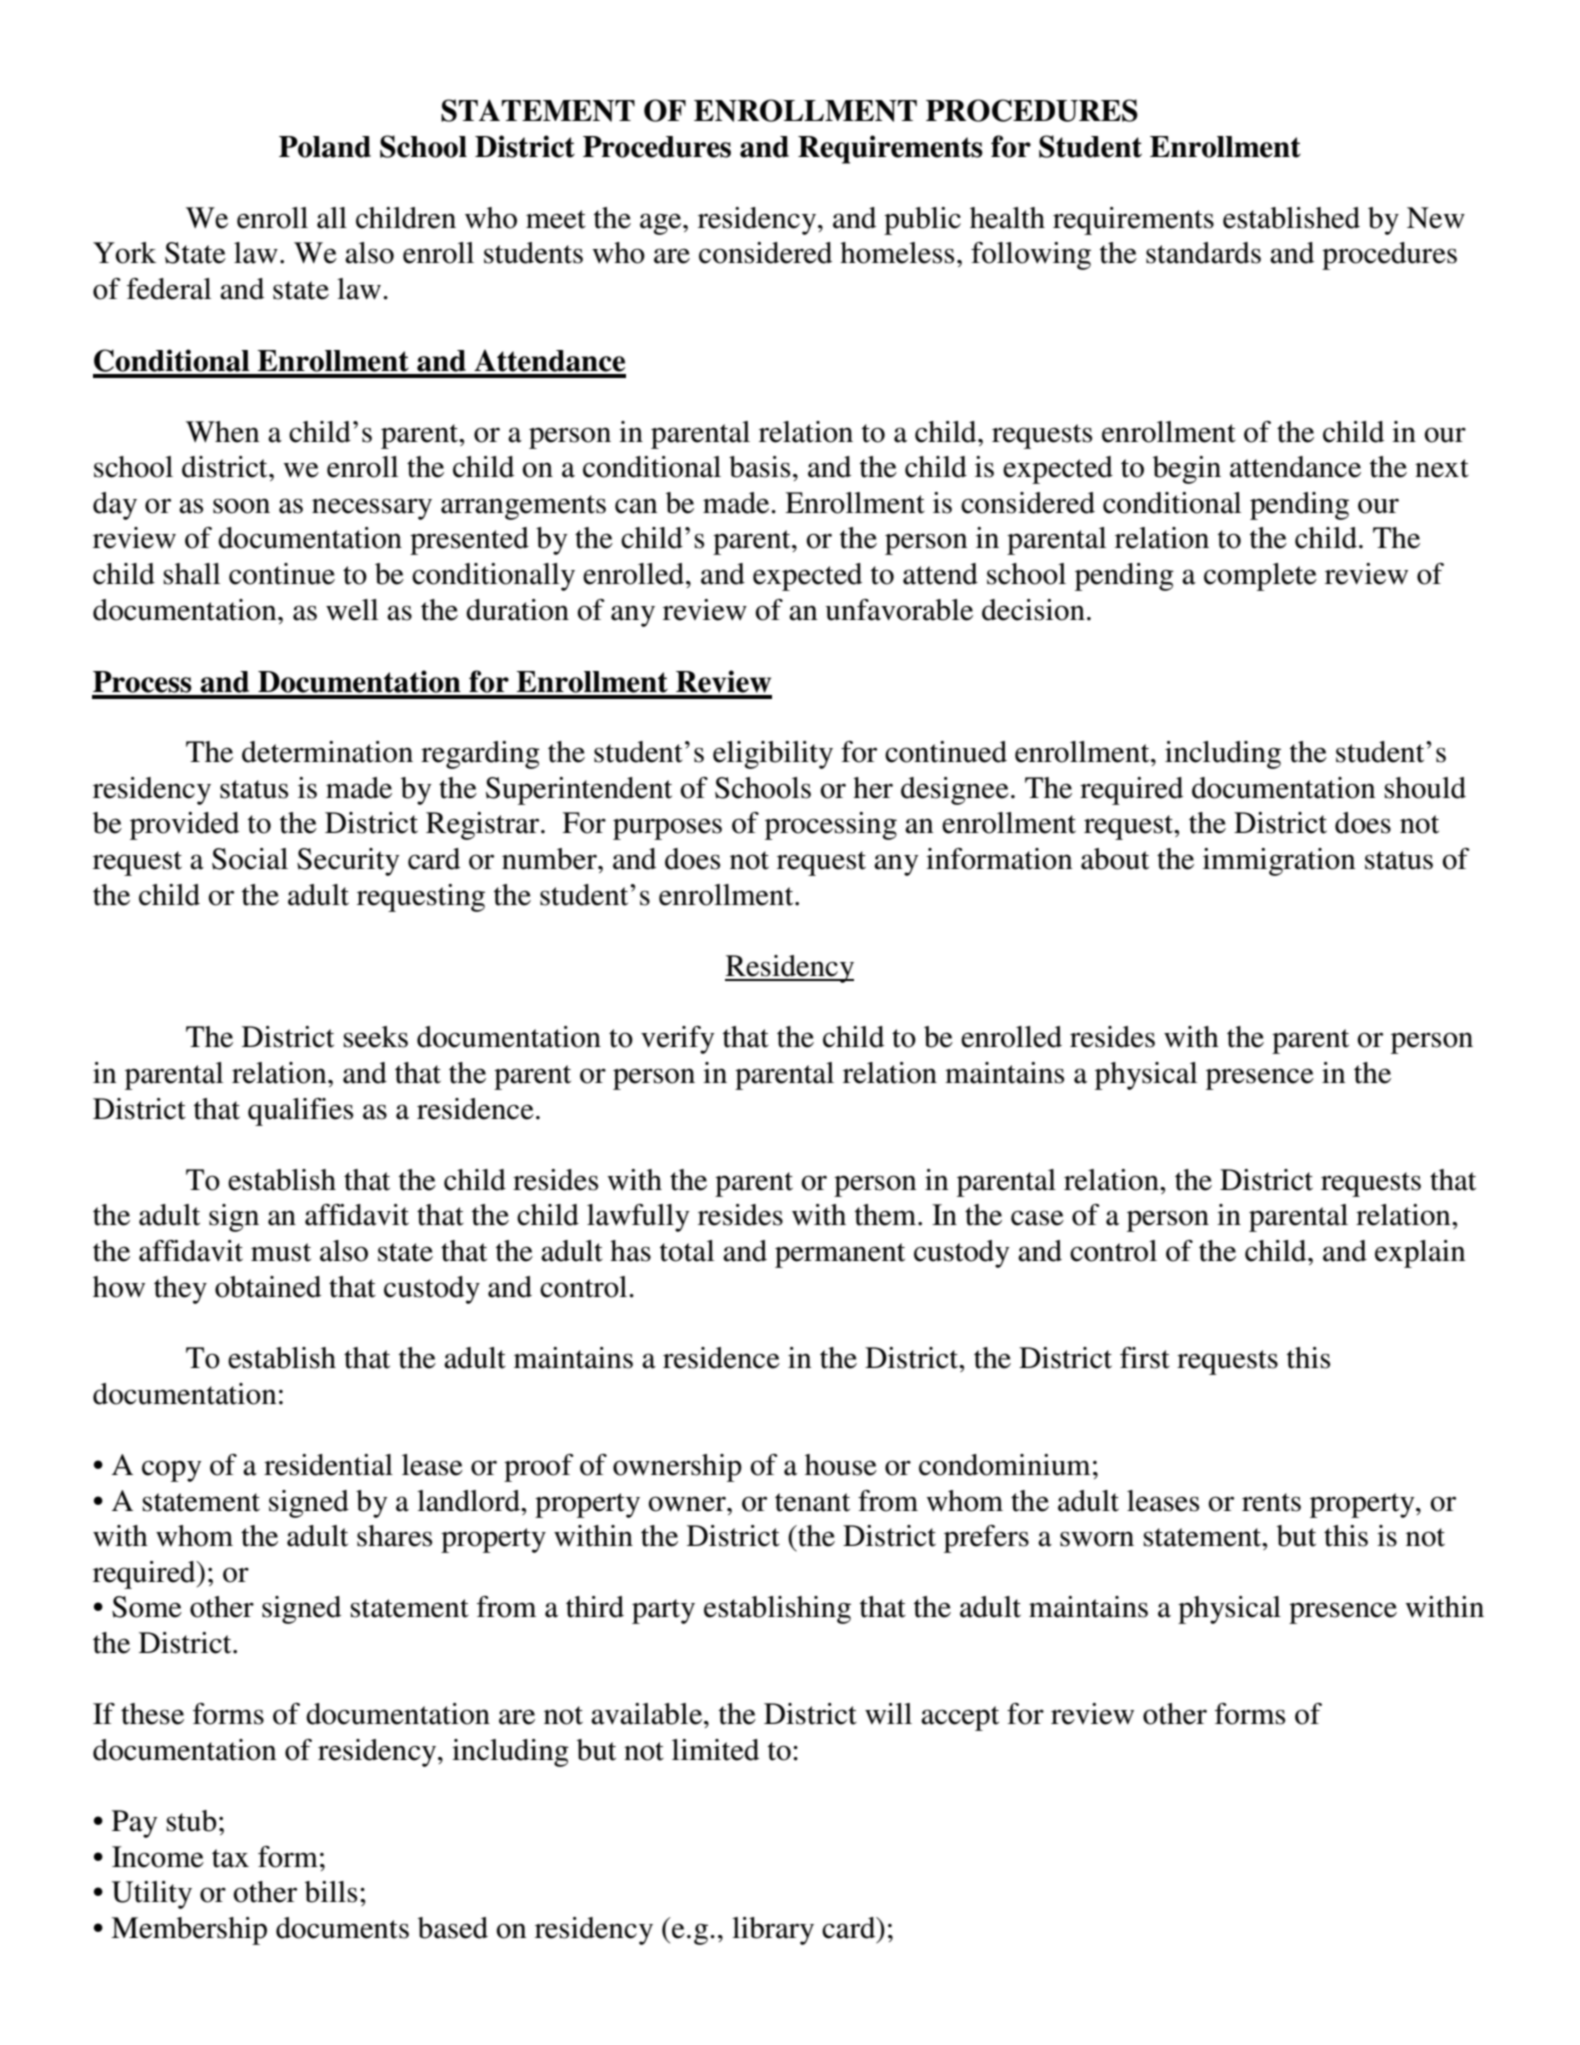 This document has width=1580, height=2045. What do you see at coordinates (1203, 253) in the document?
I see `standards` at bounding box center [1203, 253].
